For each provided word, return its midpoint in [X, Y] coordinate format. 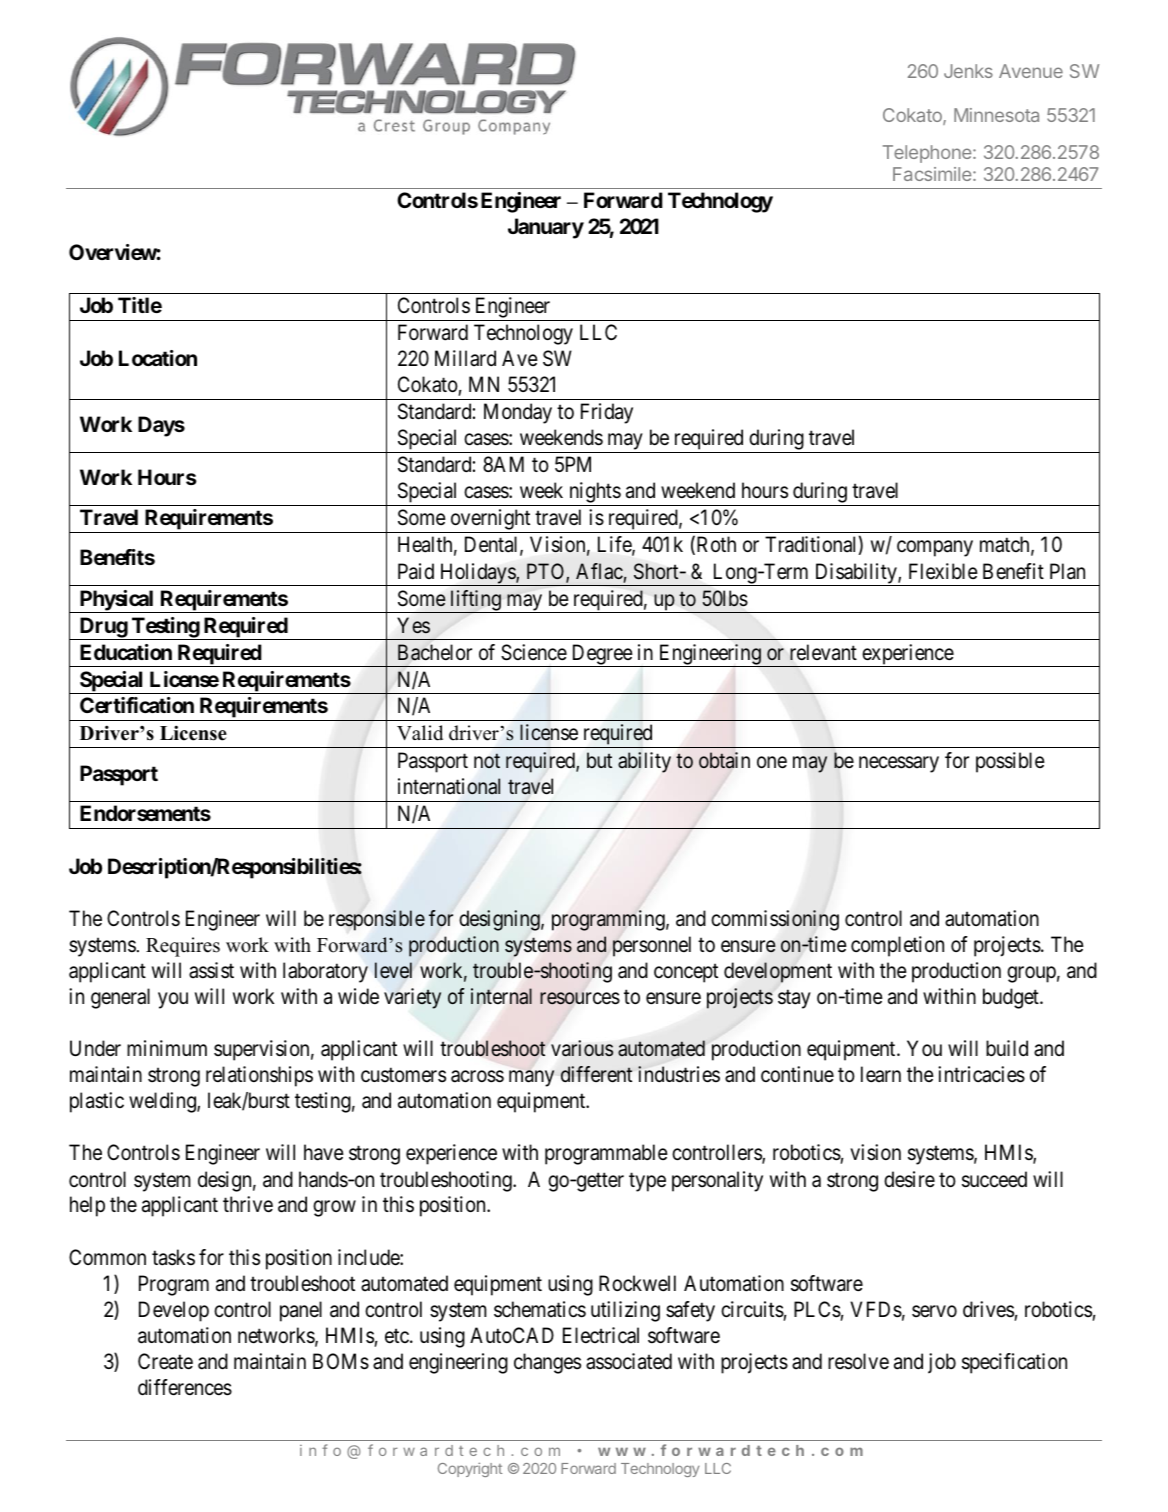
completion [897, 946]
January [546, 228]
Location [158, 358]
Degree [601, 655]
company [935, 549]
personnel [652, 946]
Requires [183, 947]
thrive [248, 1204]
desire [909, 1179]
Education [126, 652]
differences [185, 1387]
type [647, 1182]
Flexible [943, 571]
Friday [607, 413]
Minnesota [996, 115]
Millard [465, 358]
